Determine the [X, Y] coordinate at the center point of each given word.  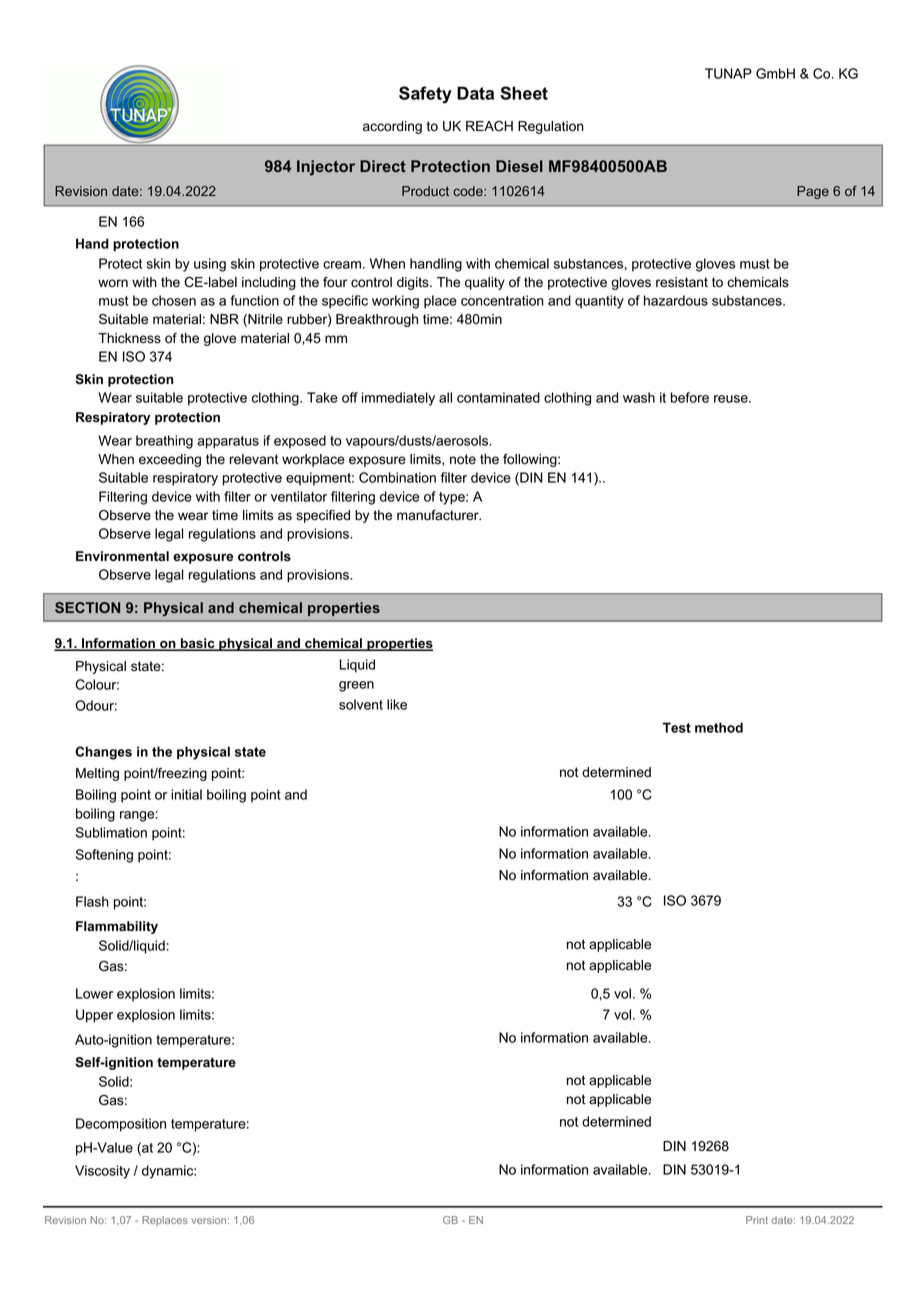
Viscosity [102, 1172]
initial [186, 794]
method [719, 727]
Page [813, 192]
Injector [326, 168]
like [397, 704]
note [463, 459]
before [690, 397]
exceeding [170, 460]
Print [757, 1220]
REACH [489, 126]
